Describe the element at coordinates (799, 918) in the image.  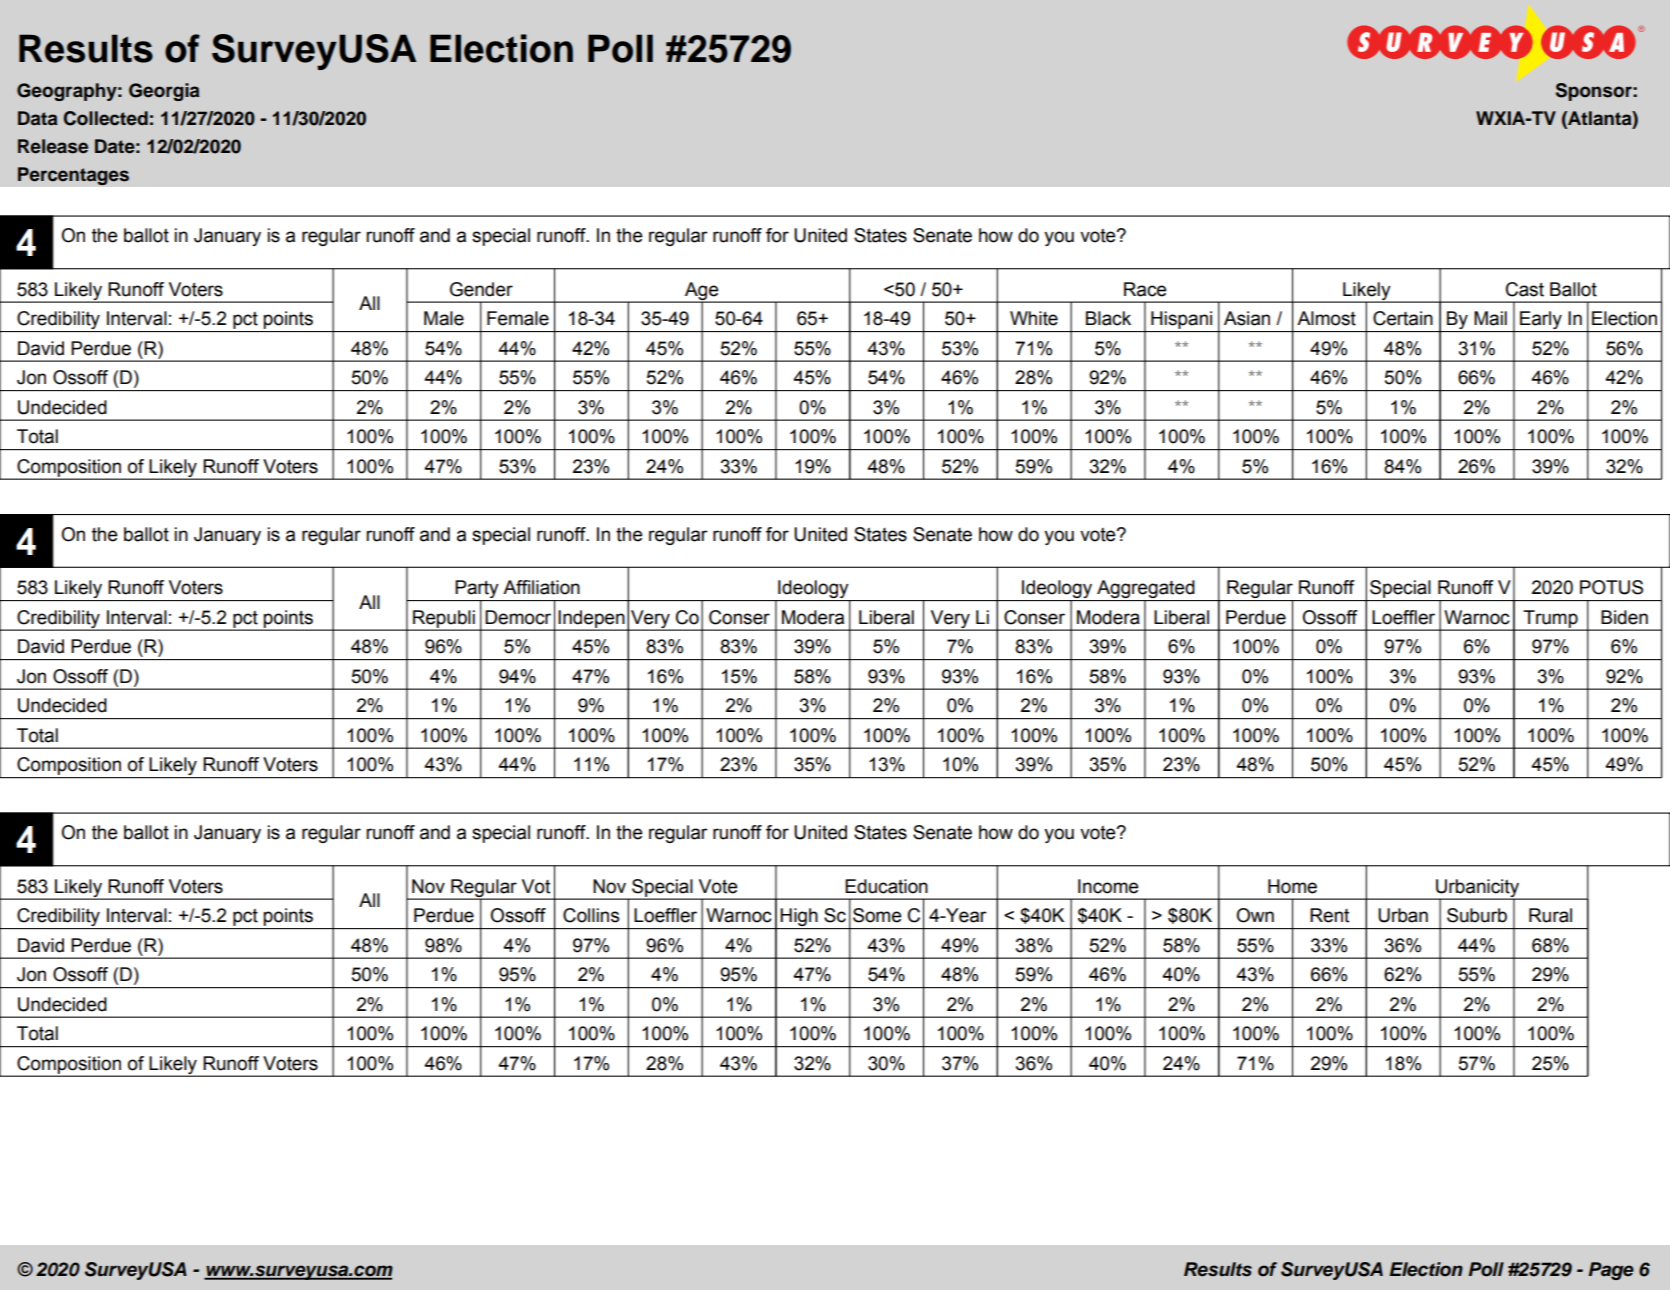
I see `High` at that location.
